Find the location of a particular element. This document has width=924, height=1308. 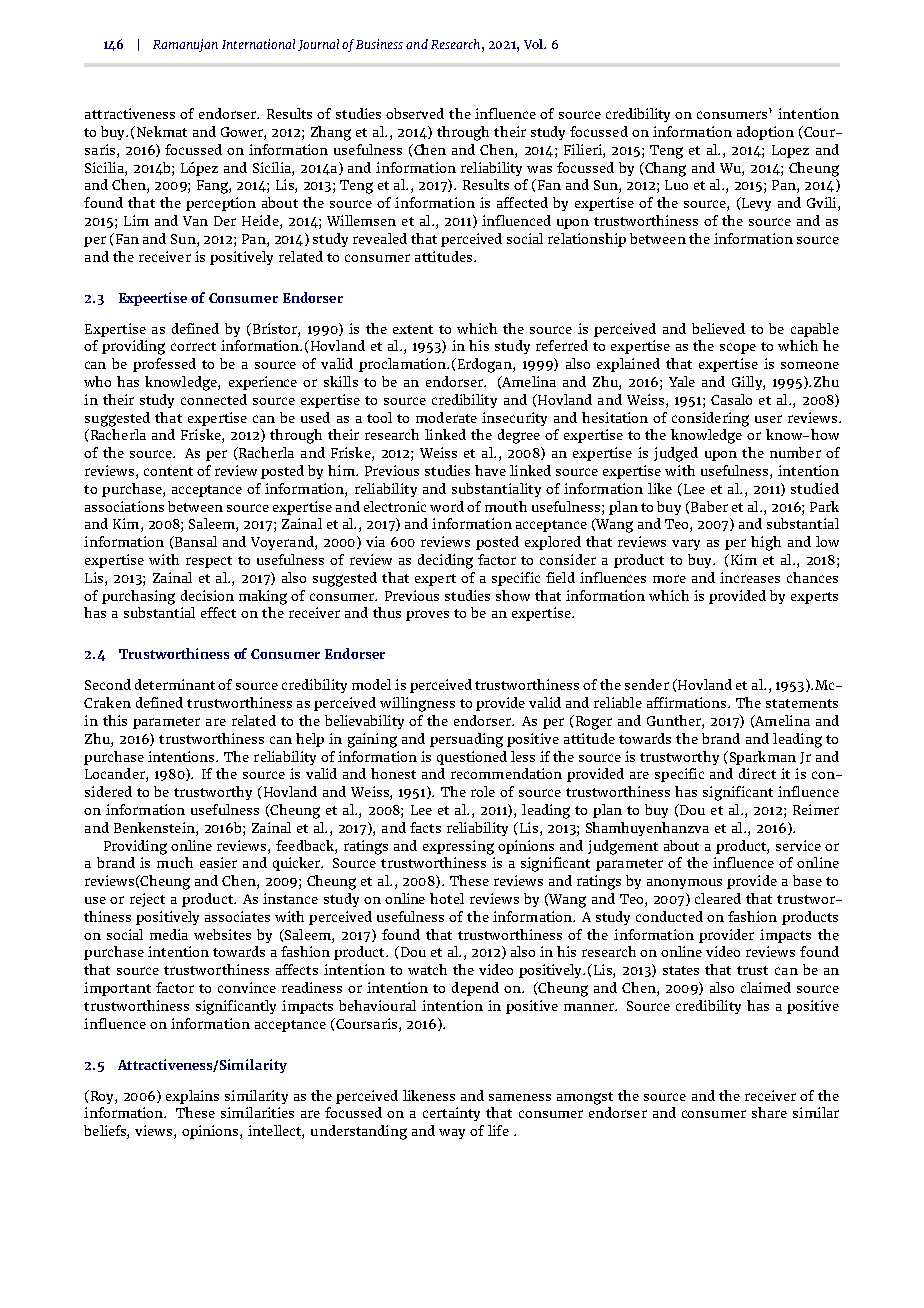

correct is located at coordinates (193, 346).
